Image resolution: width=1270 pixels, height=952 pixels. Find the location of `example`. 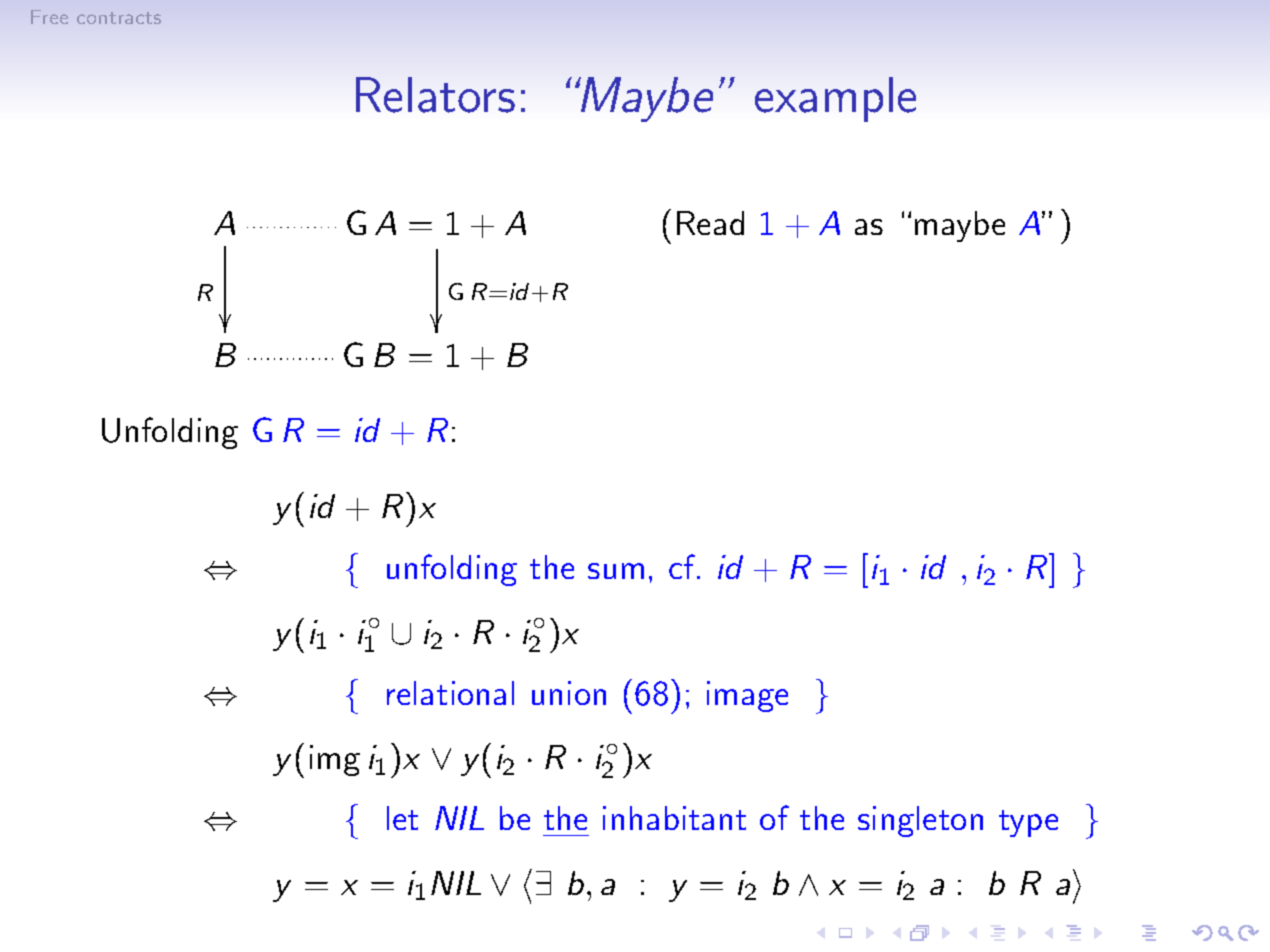

example is located at coordinates (835, 99).
